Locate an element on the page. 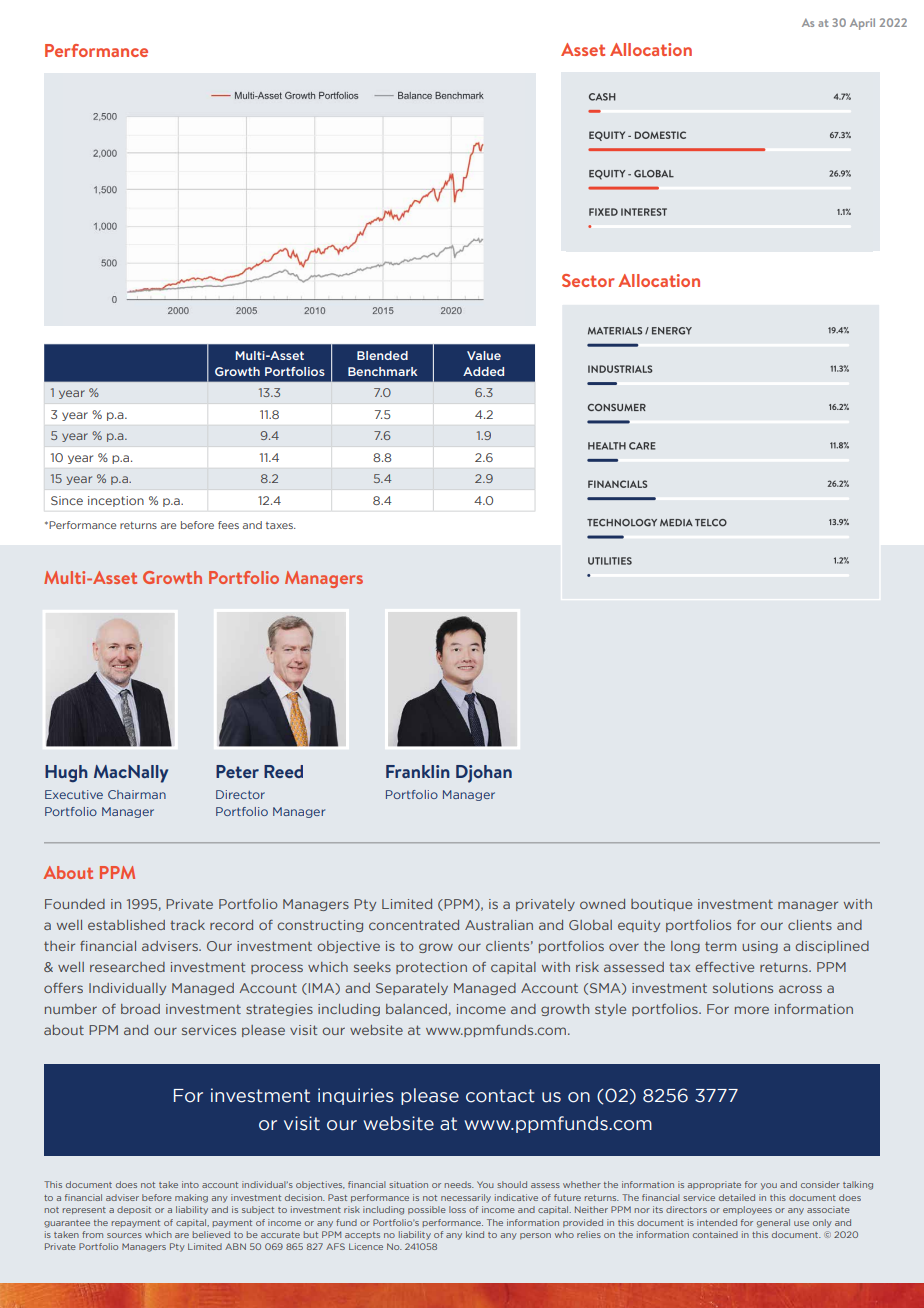  solutions is located at coordinates (743, 988).
